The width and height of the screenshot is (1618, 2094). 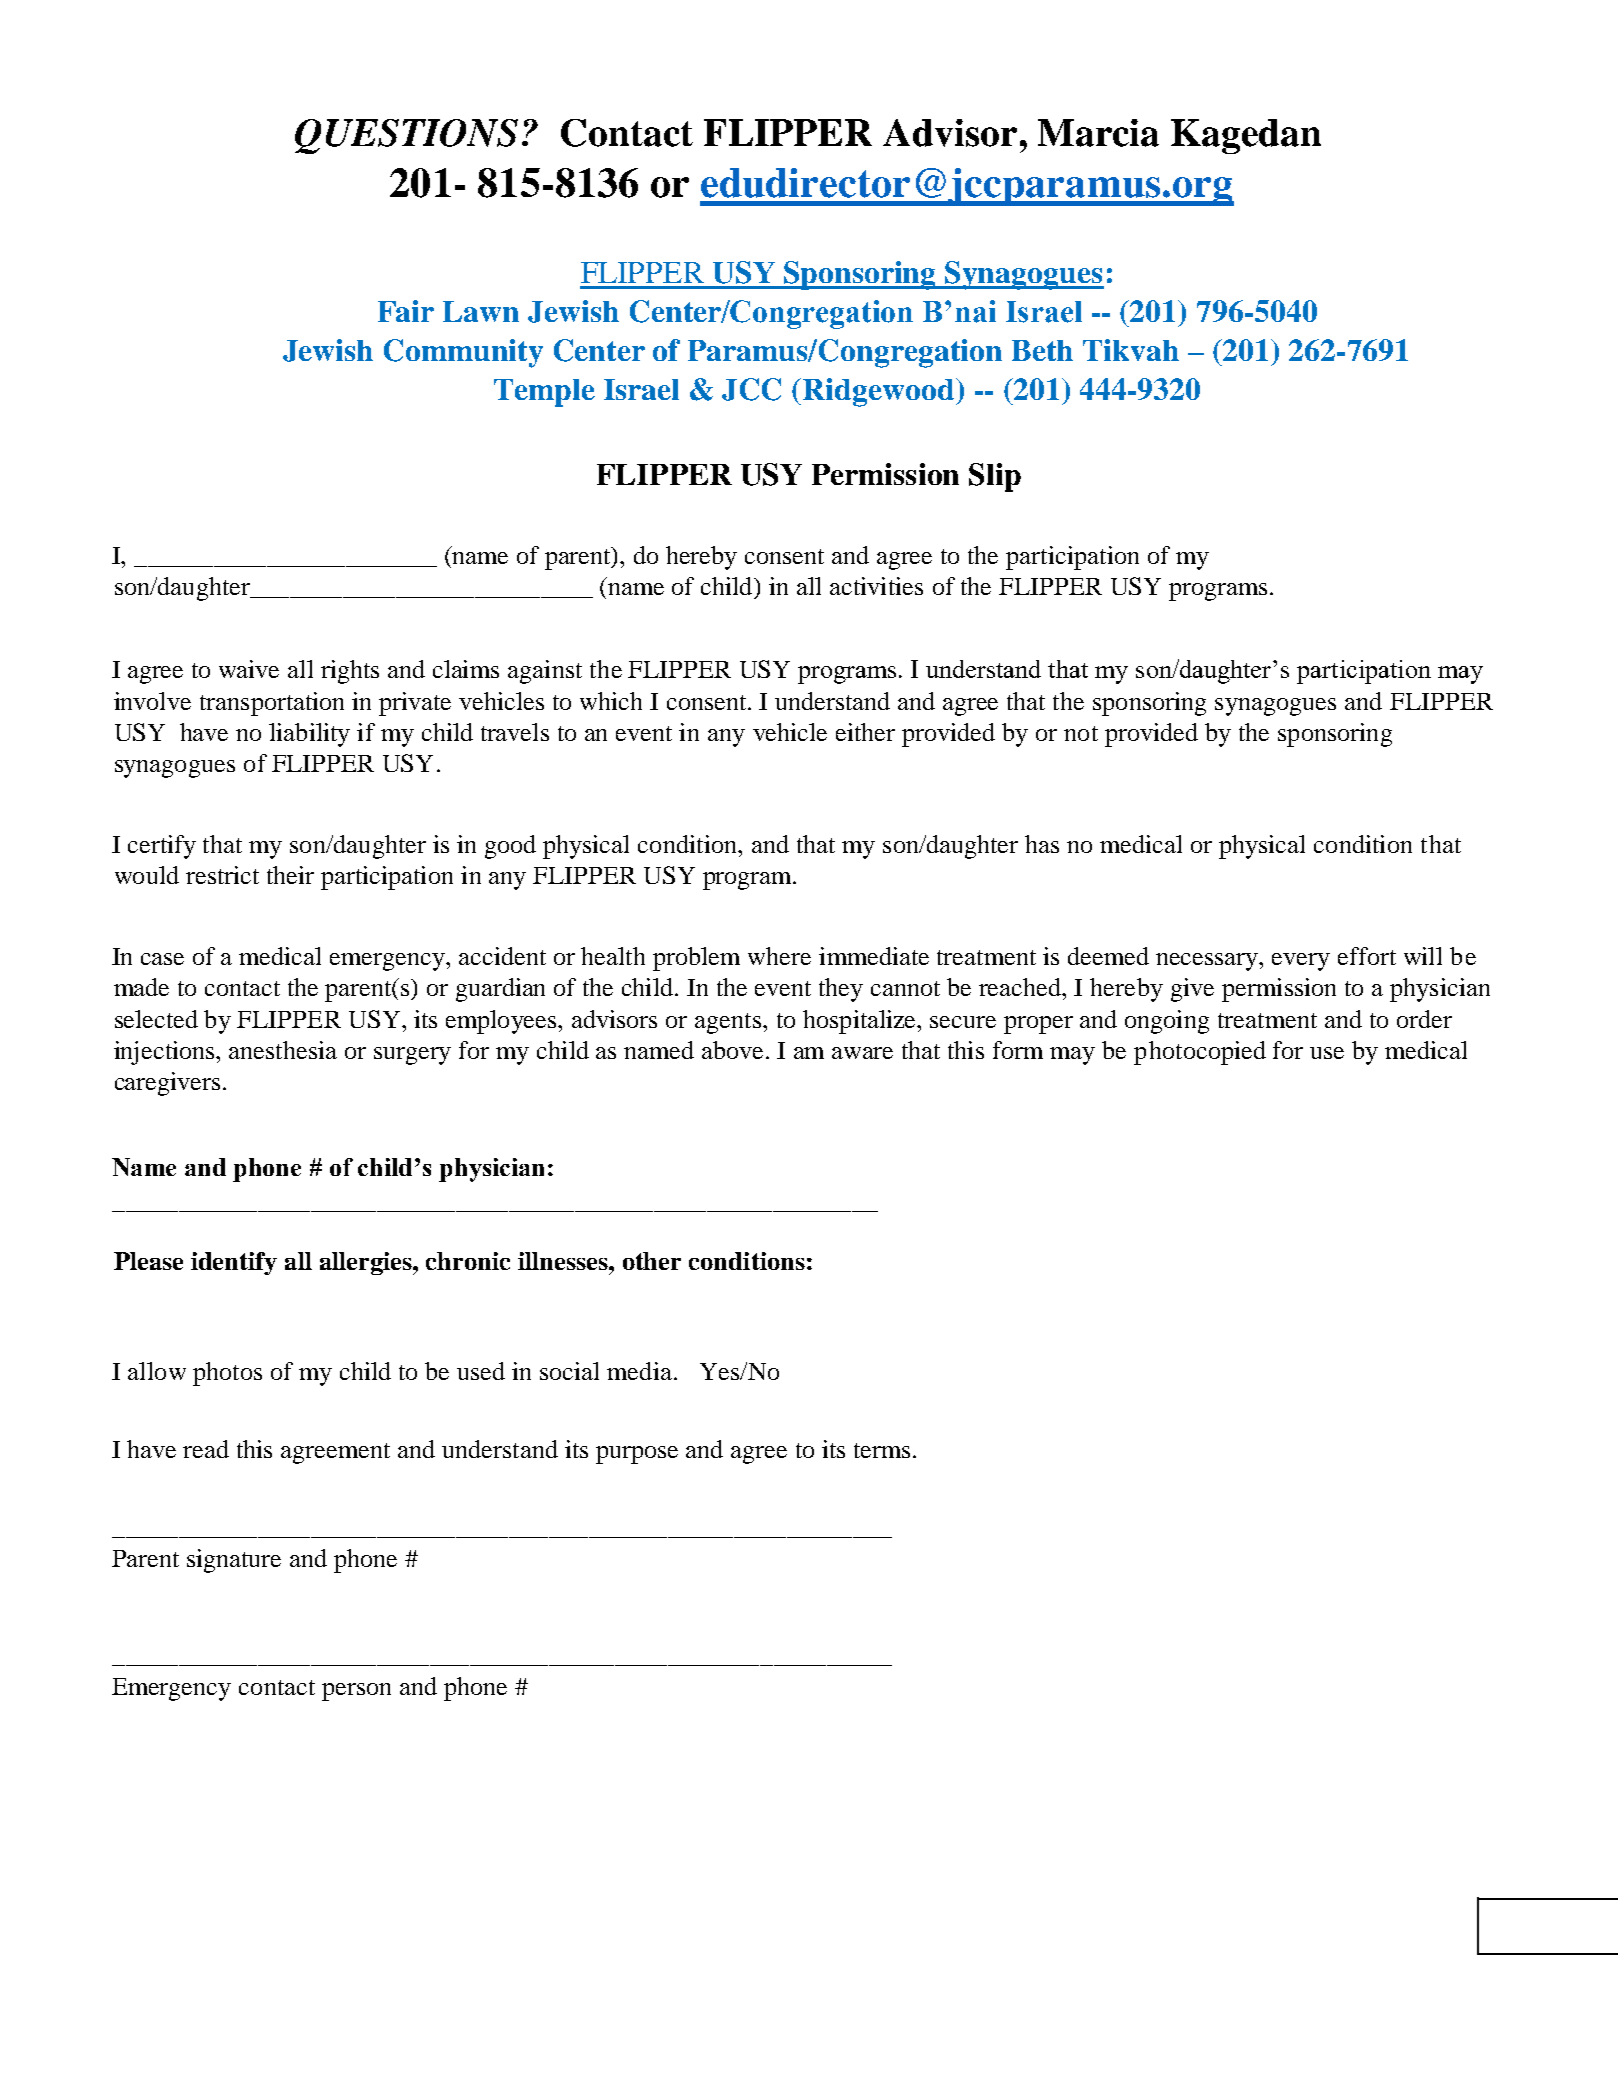 I want to click on person, so click(x=356, y=1692).
